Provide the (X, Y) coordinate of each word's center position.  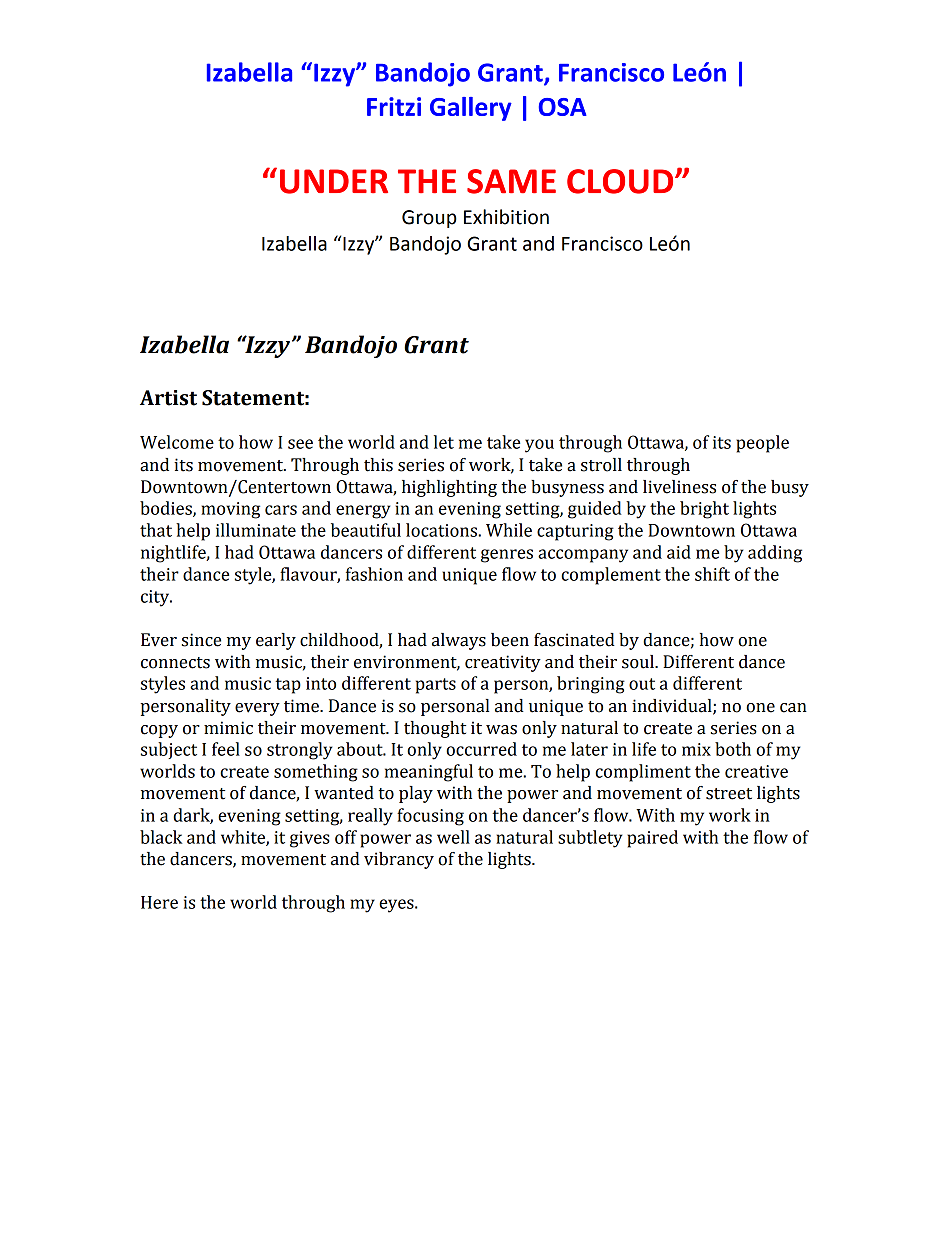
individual (673, 706)
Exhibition (506, 217)
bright (704, 510)
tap (288, 686)
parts (436, 686)
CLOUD (621, 181)
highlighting (449, 488)
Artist (168, 398)
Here (159, 902)
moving (230, 510)
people (762, 444)
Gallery (471, 109)
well (453, 837)
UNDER (334, 181)
